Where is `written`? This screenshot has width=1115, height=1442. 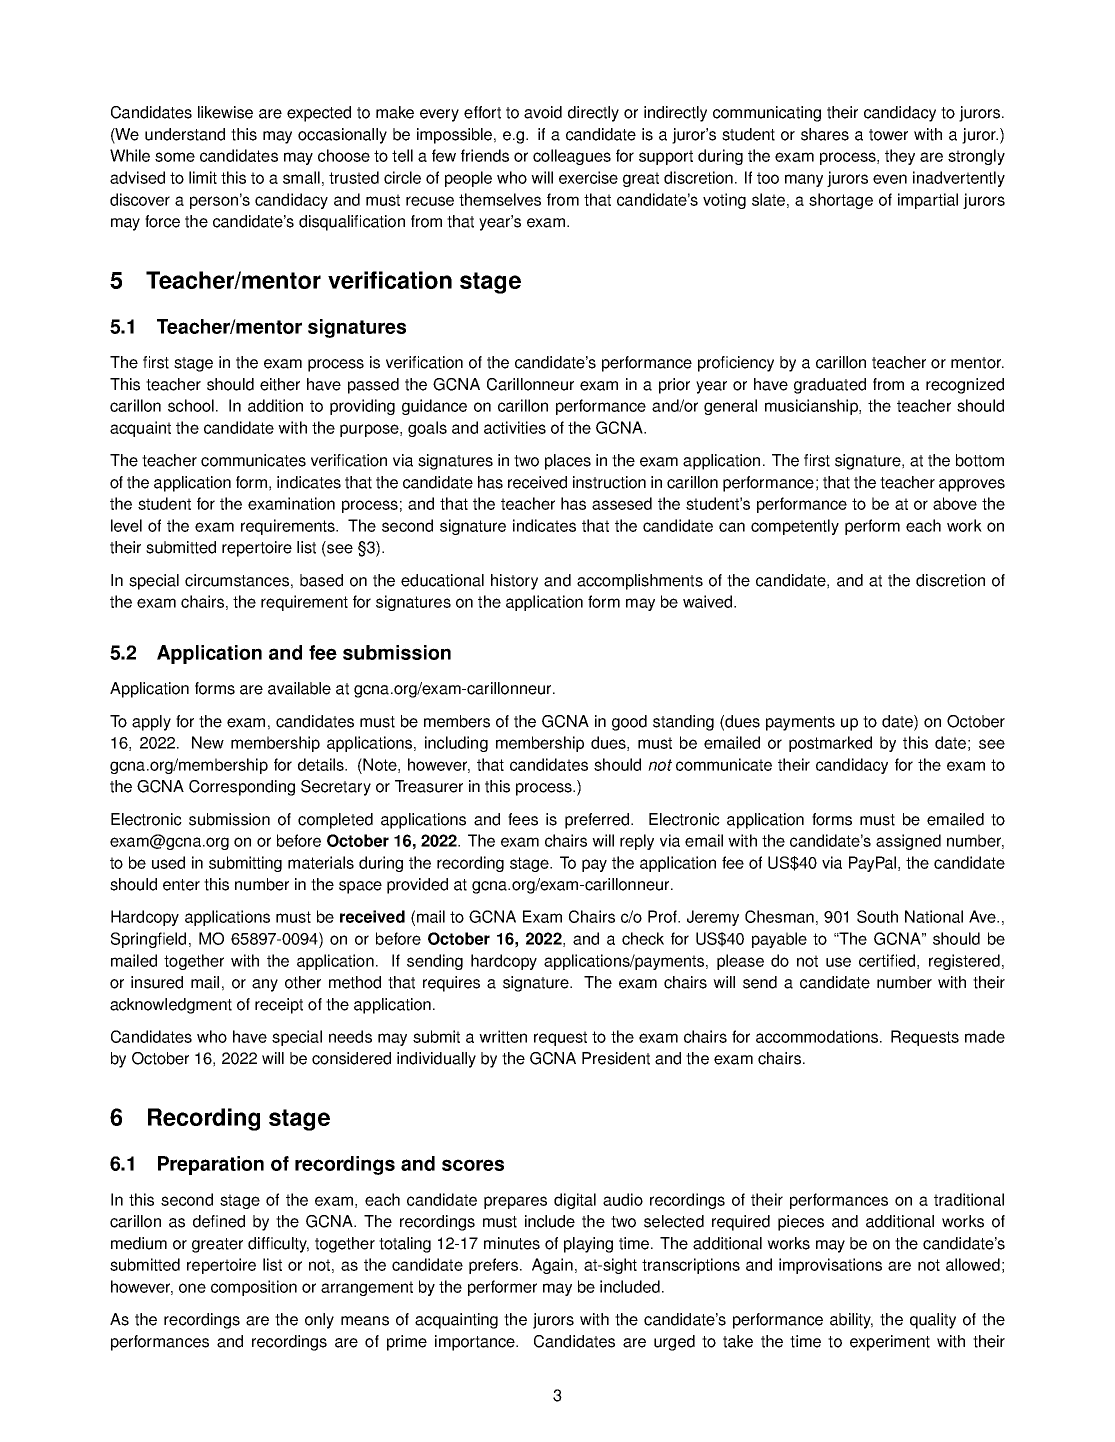 written is located at coordinates (503, 1036).
